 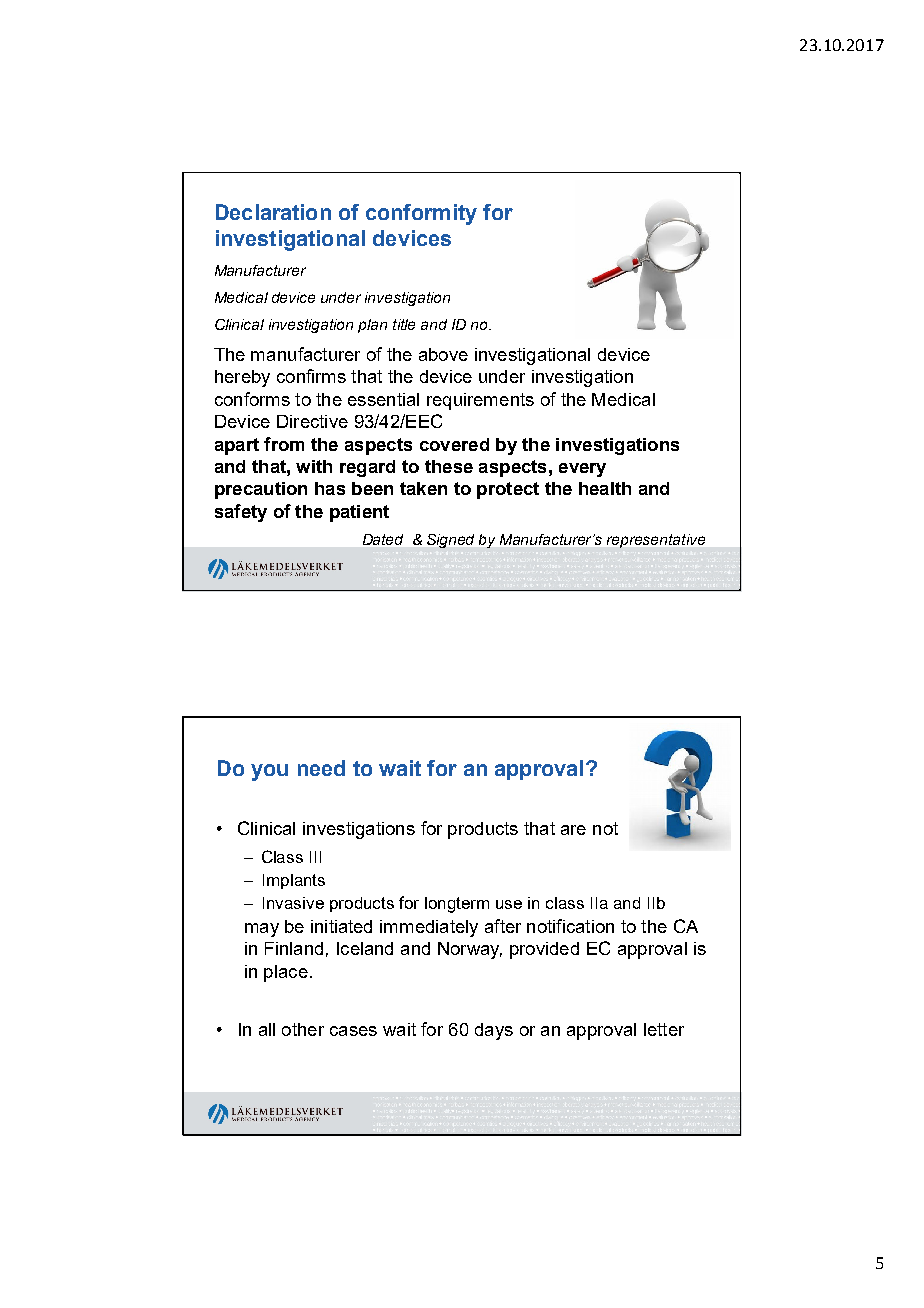 I want to click on days, so click(x=494, y=1031).
